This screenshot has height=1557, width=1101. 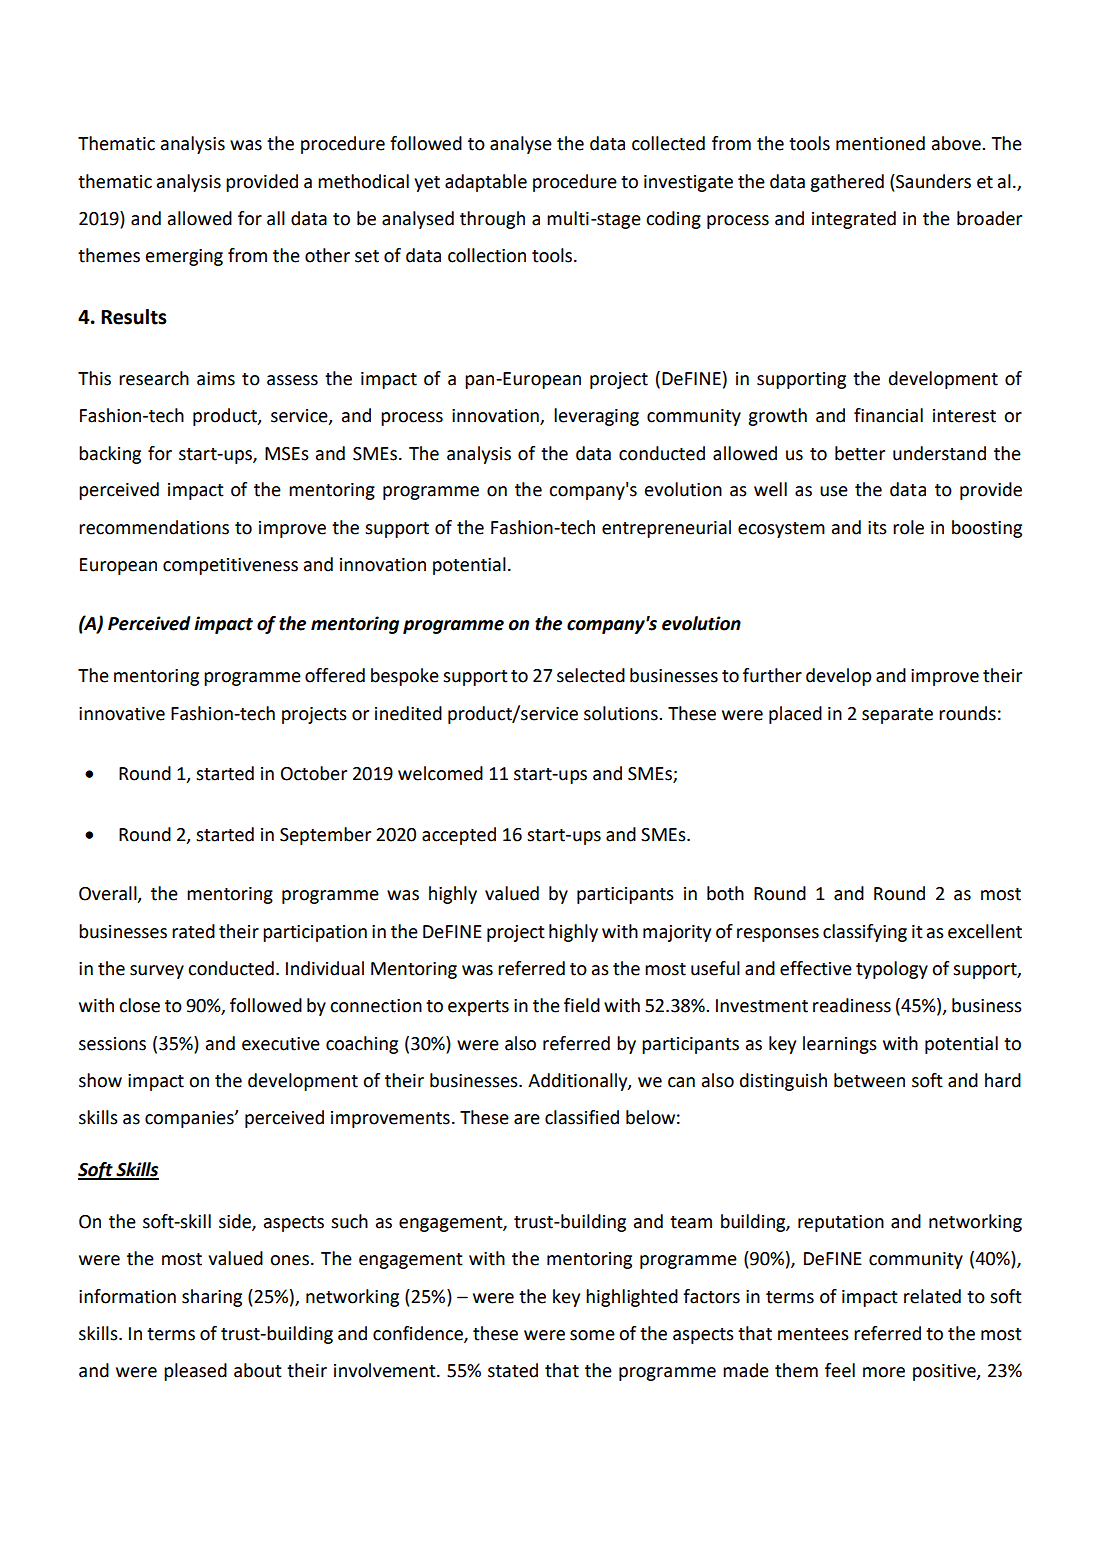 I want to click on emerging, so click(x=184, y=257).
